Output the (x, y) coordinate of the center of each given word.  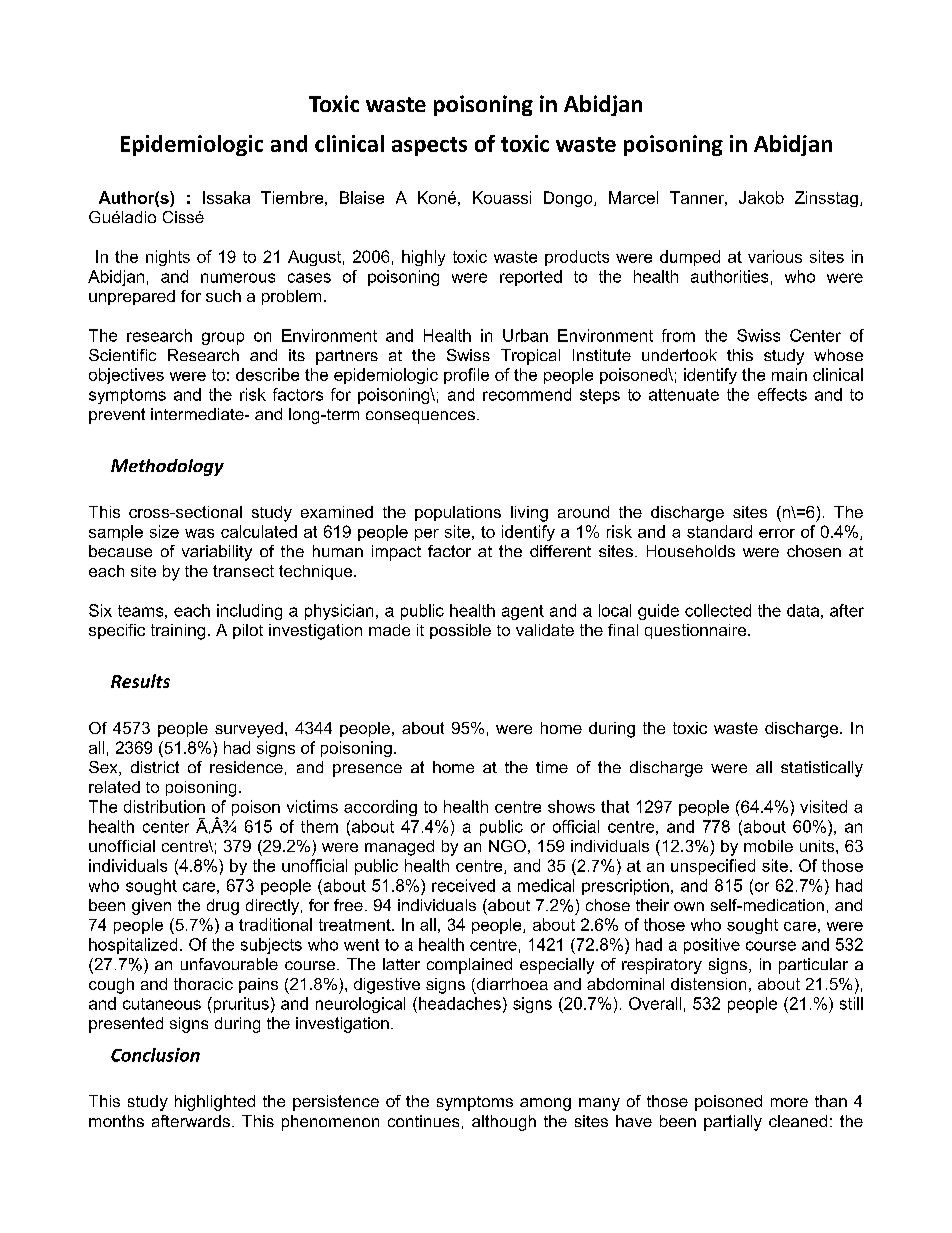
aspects (429, 146)
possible (460, 631)
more (789, 1102)
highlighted (215, 1103)
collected (718, 610)
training (178, 632)
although (504, 1123)
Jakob (761, 197)
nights (168, 258)
